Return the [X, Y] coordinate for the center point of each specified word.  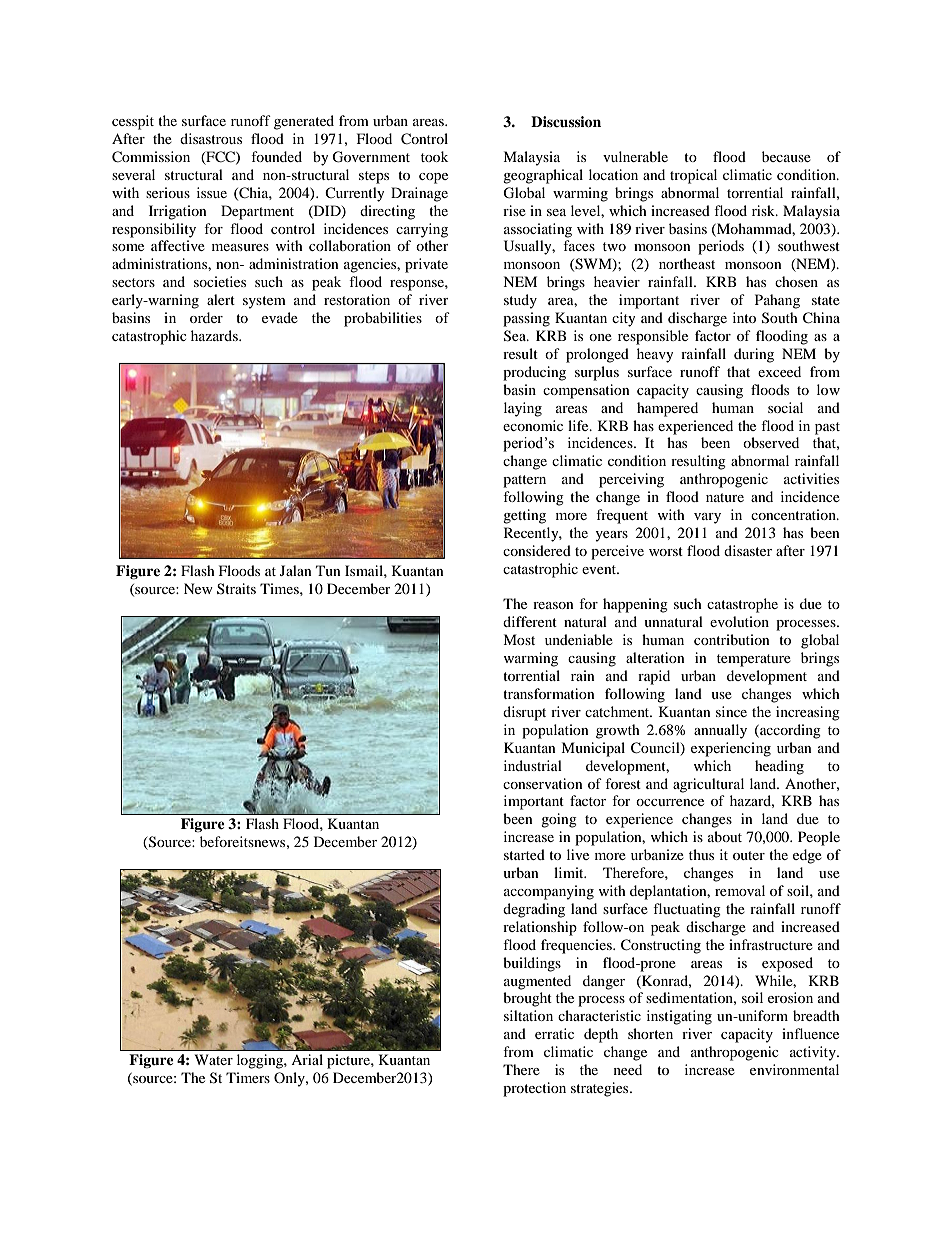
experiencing [731, 749]
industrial [533, 765]
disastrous [211, 138]
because [786, 156]
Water [214, 1059]
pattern [524, 481]
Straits [236, 588]
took [434, 156]
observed [771, 442]
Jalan [296, 570]
